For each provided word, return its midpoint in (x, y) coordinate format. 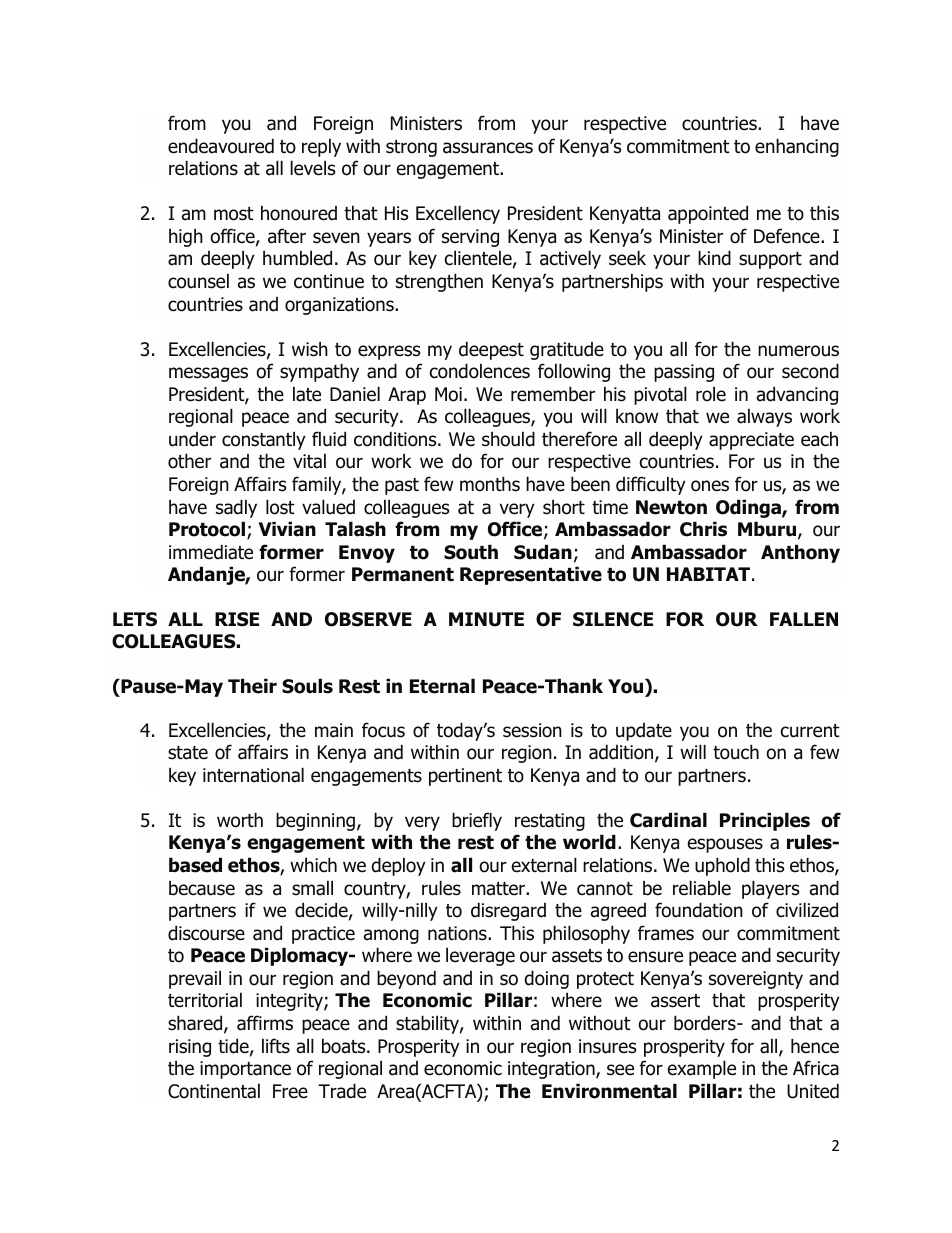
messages (208, 374)
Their (252, 686)
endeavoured (221, 146)
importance (245, 1070)
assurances (488, 148)
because (202, 888)
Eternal (442, 686)
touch (736, 752)
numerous (798, 351)
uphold (722, 866)
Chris (703, 529)
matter (499, 889)
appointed (708, 214)
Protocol (208, 530)
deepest (491, 350)
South (471, 552)
